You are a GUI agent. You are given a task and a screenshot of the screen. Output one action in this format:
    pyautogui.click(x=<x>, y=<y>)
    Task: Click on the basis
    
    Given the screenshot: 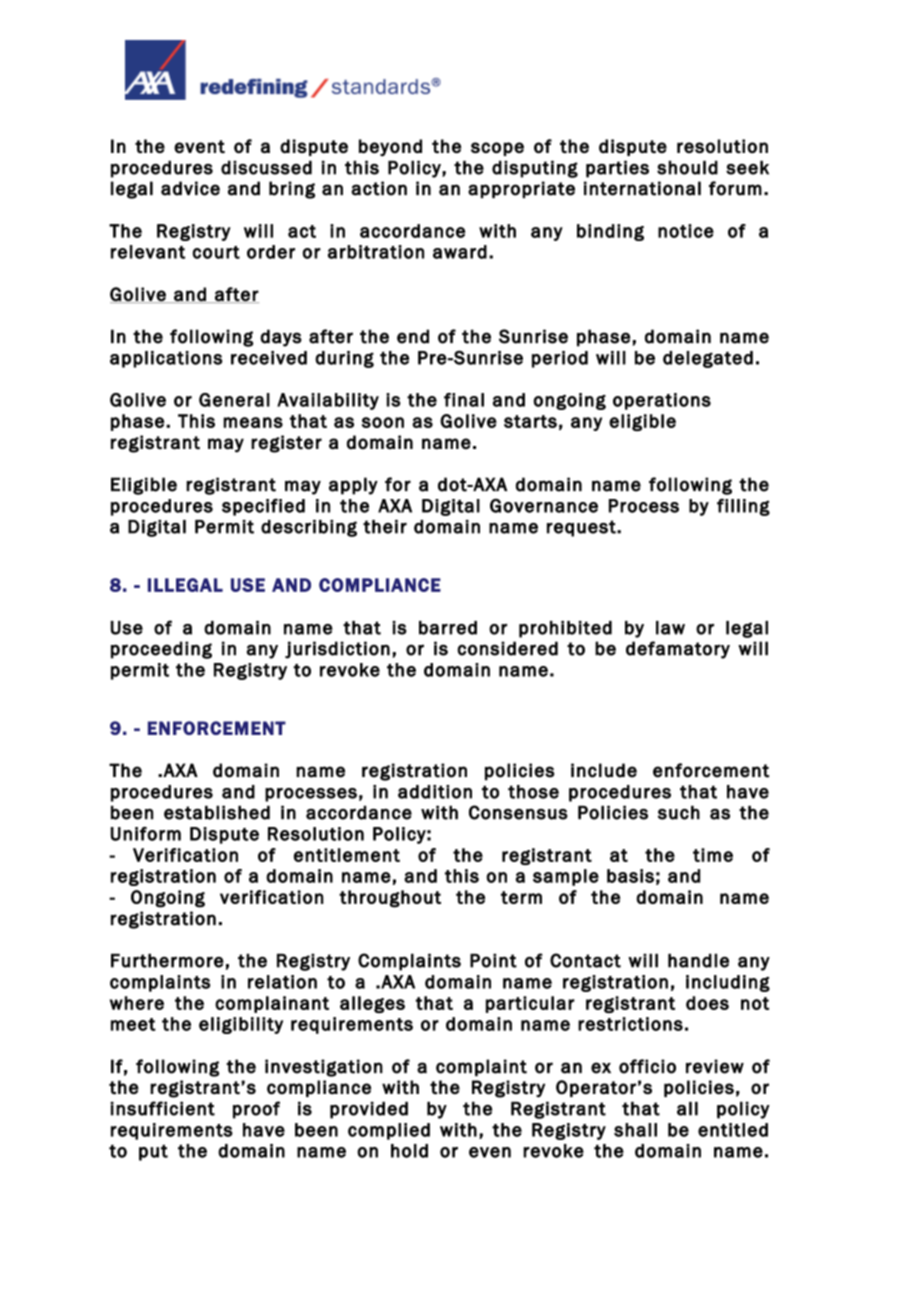 What is the action you would take?
    pyautogui.click(x=630, y=876)
